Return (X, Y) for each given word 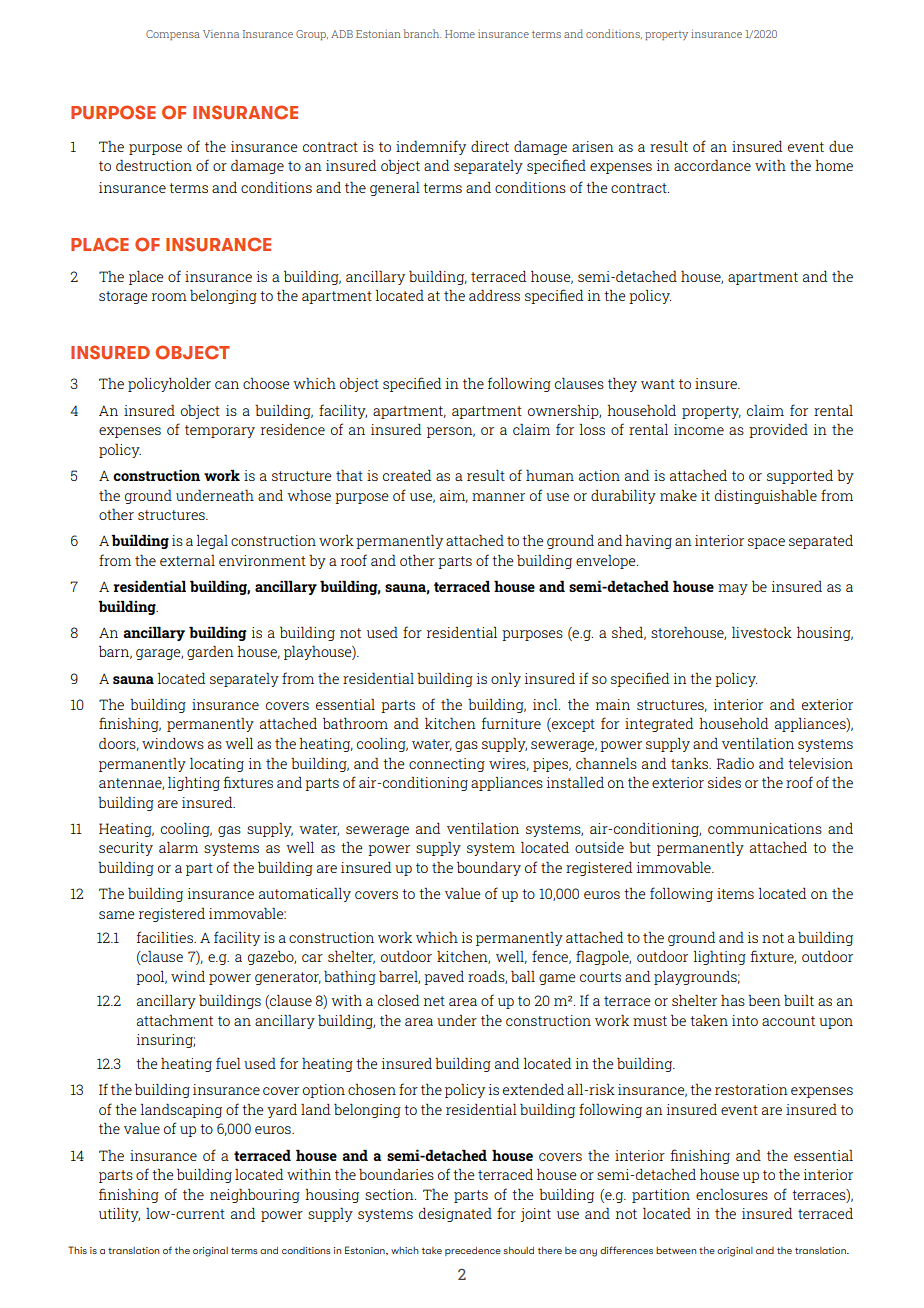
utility (119, 1214)
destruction (154, 165)
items (735, 893)
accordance (712, 165)
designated (455, 1214)
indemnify (431, 147)
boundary (489, 869)
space (766, 543)
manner (498, 497)
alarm (178, 847)
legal (212, 541)
